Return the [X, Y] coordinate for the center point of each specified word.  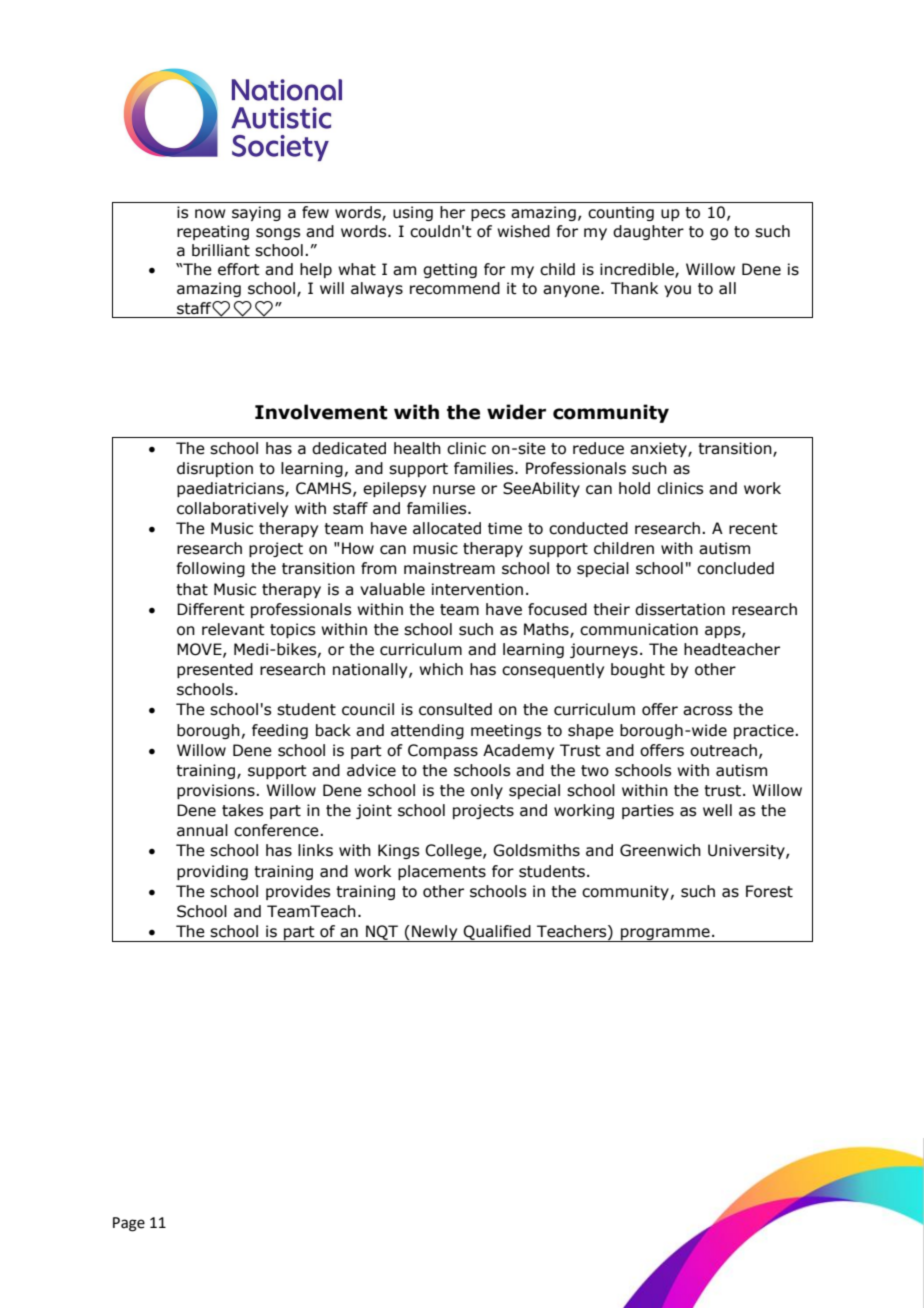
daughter [648, 232]
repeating [213, 232]
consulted [455, 709]
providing [212, 872]
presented [215, 670]
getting [450, 270]
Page [129, 1224]
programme [665, 935]
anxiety [659, 449]
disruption [215, 469]
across [707, 711]
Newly [435, 933]
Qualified [497, 933]
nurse [454, 490]
